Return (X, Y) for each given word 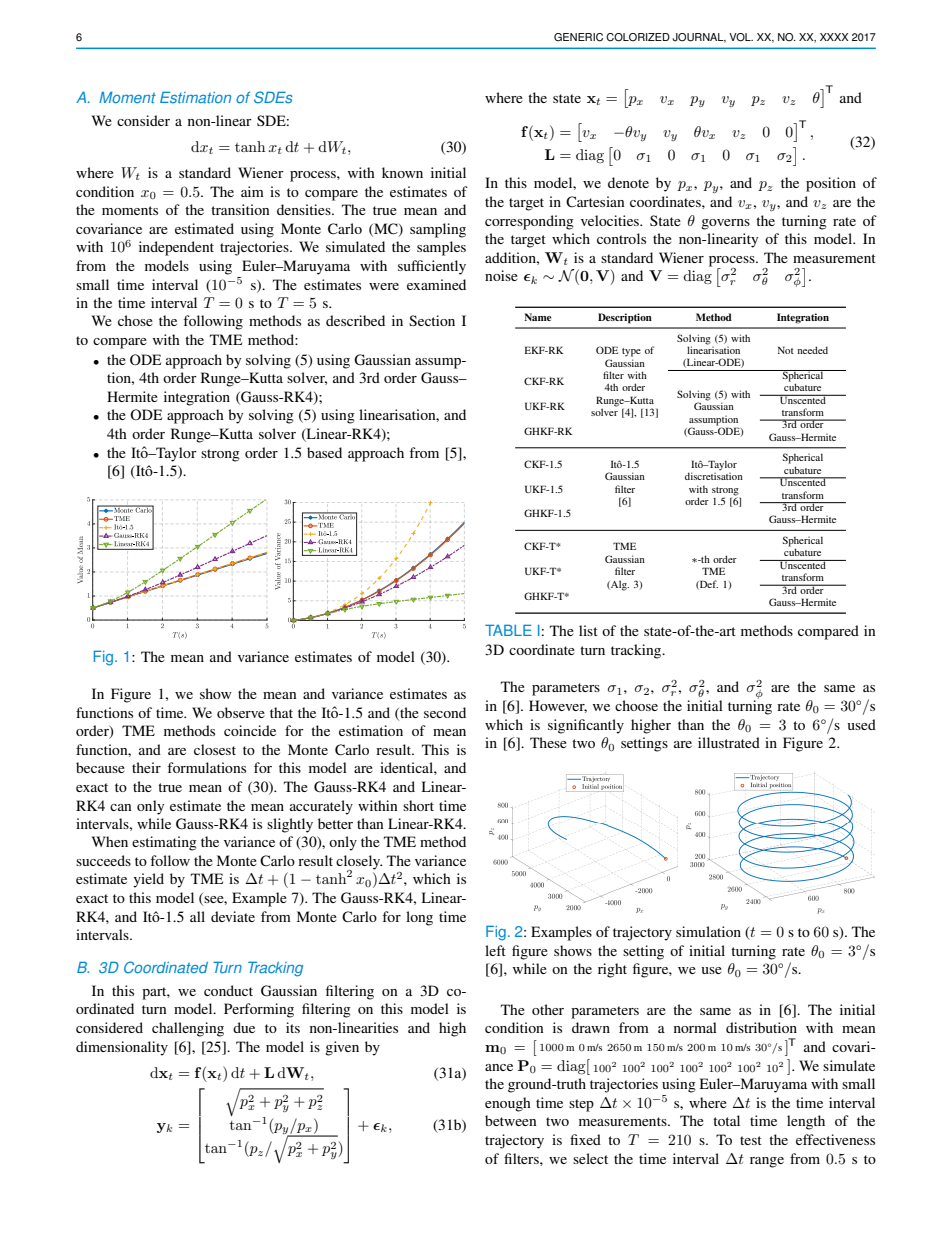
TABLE (508, 630)
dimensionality (122, 1048)
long (419, 918)
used (862, 724)
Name (538, 317)
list (588, 630)
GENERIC (578, 37)
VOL (741, 37)
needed (813, 350)
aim (252, 191)
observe (241, 712)
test (751, 1140)
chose (135, 320)
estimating (164, 843)
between (511, 1120)
